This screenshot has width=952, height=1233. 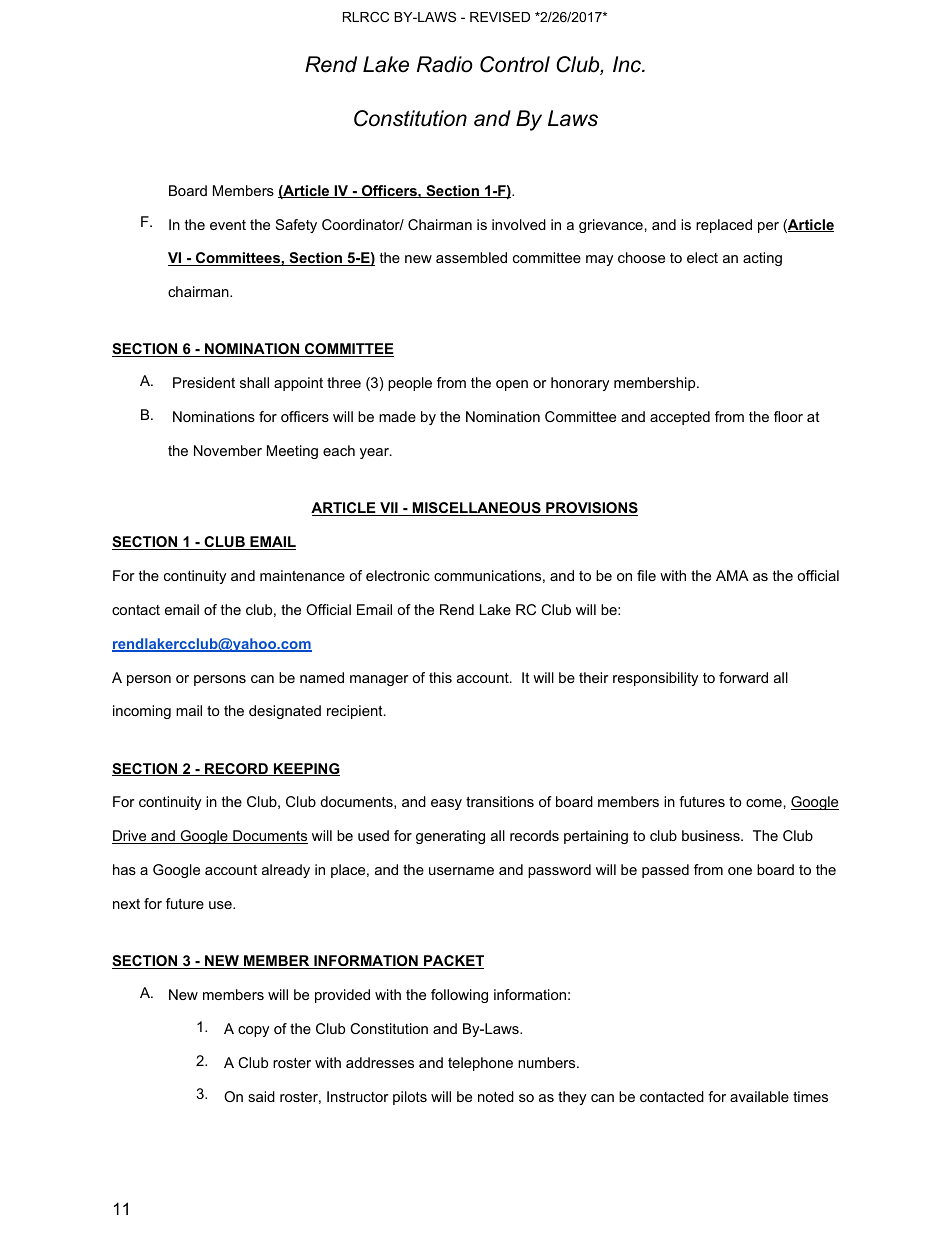 I want to click on maintenance, so click(x=302, y=575).
